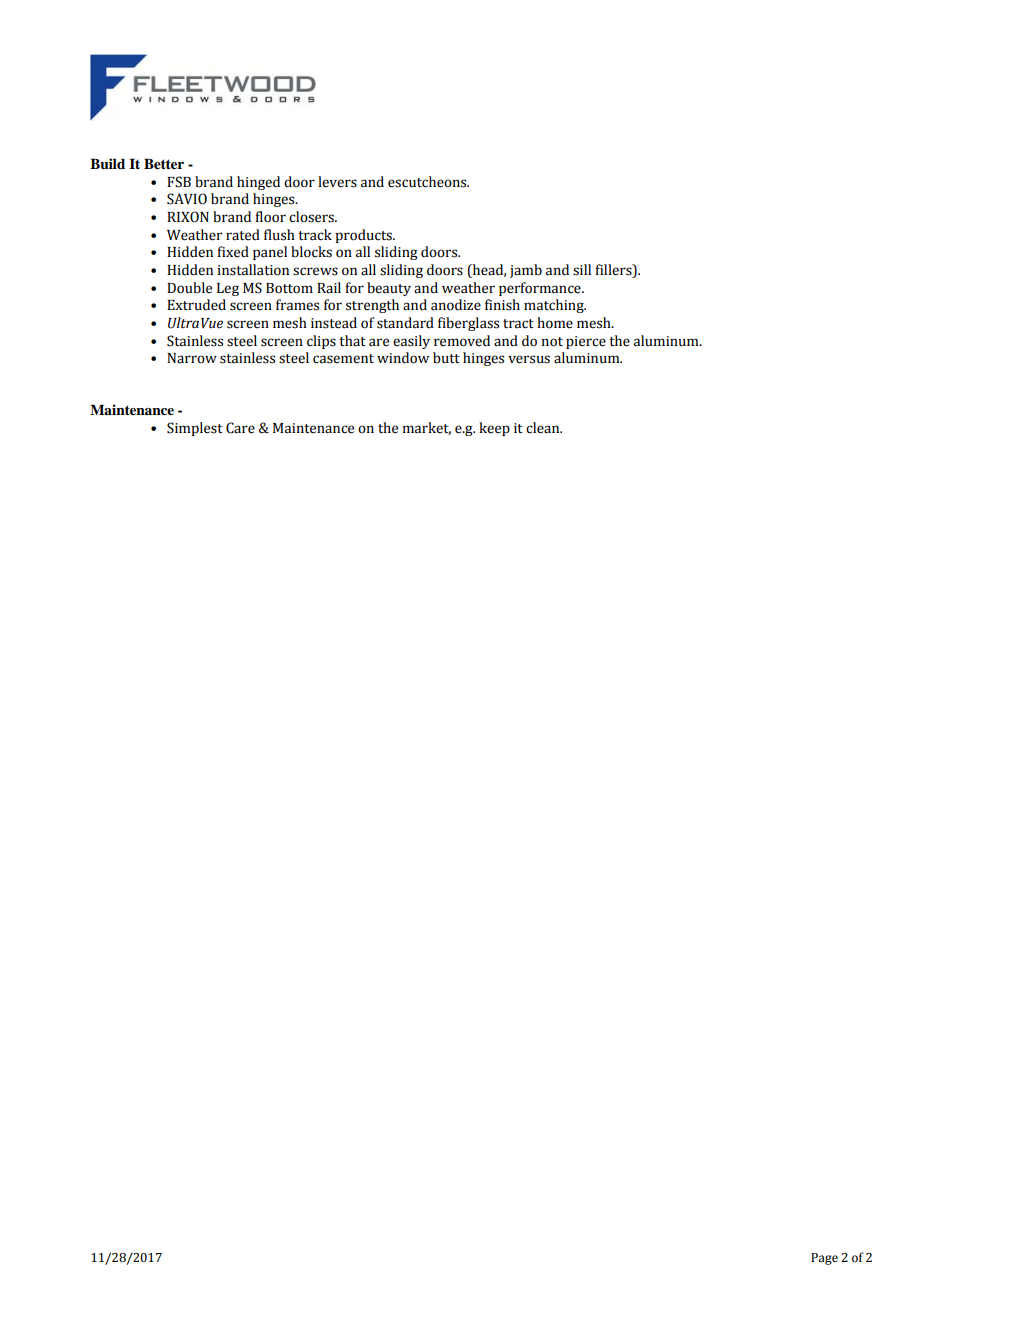  I want to click on clean, so click(544, 428).
